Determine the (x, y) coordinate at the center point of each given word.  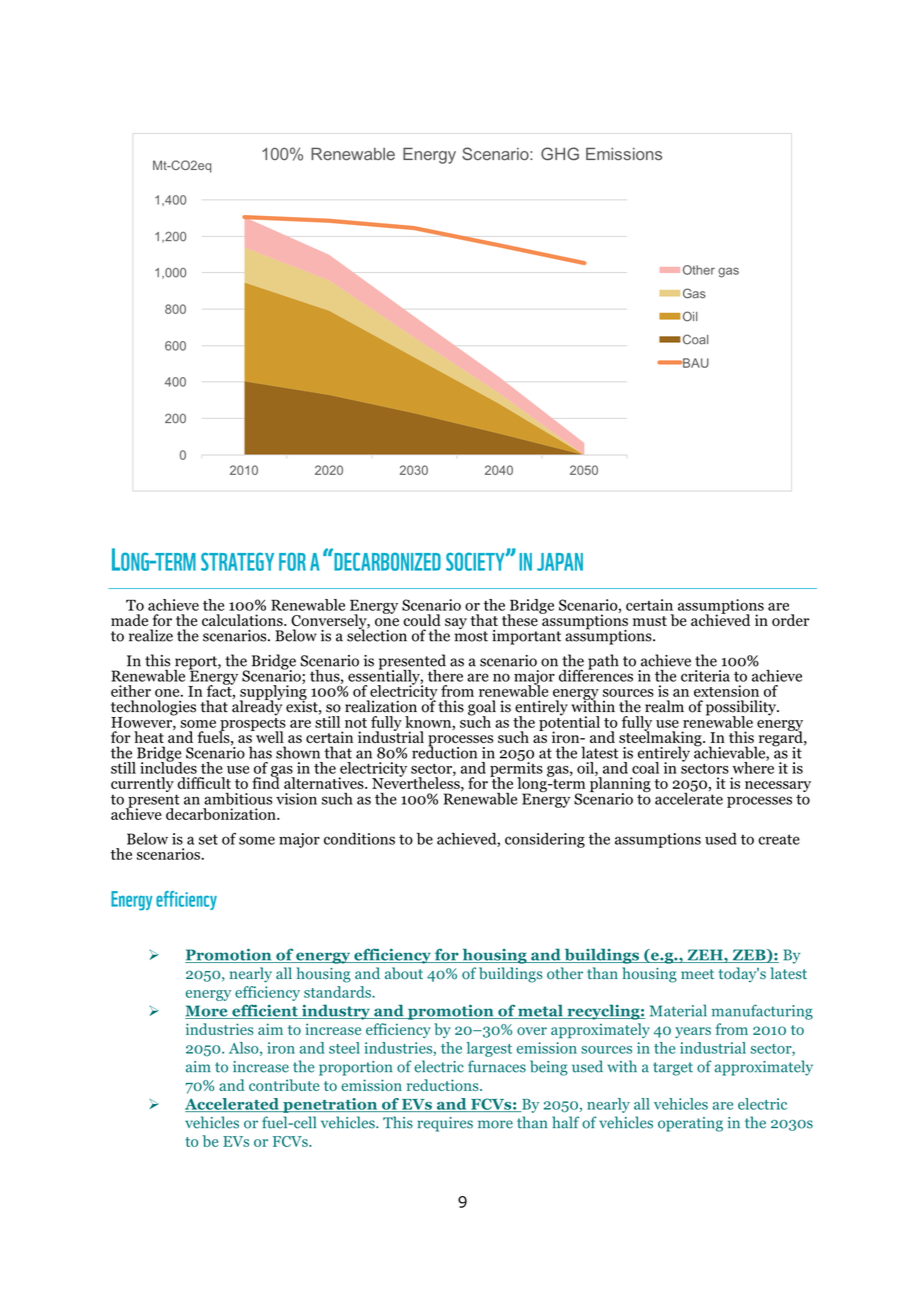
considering (545, 840)
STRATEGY (237, 561)
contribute (284, 1085)
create (779, 839)
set (208, 839)
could (422, 620)
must (650, 621)
